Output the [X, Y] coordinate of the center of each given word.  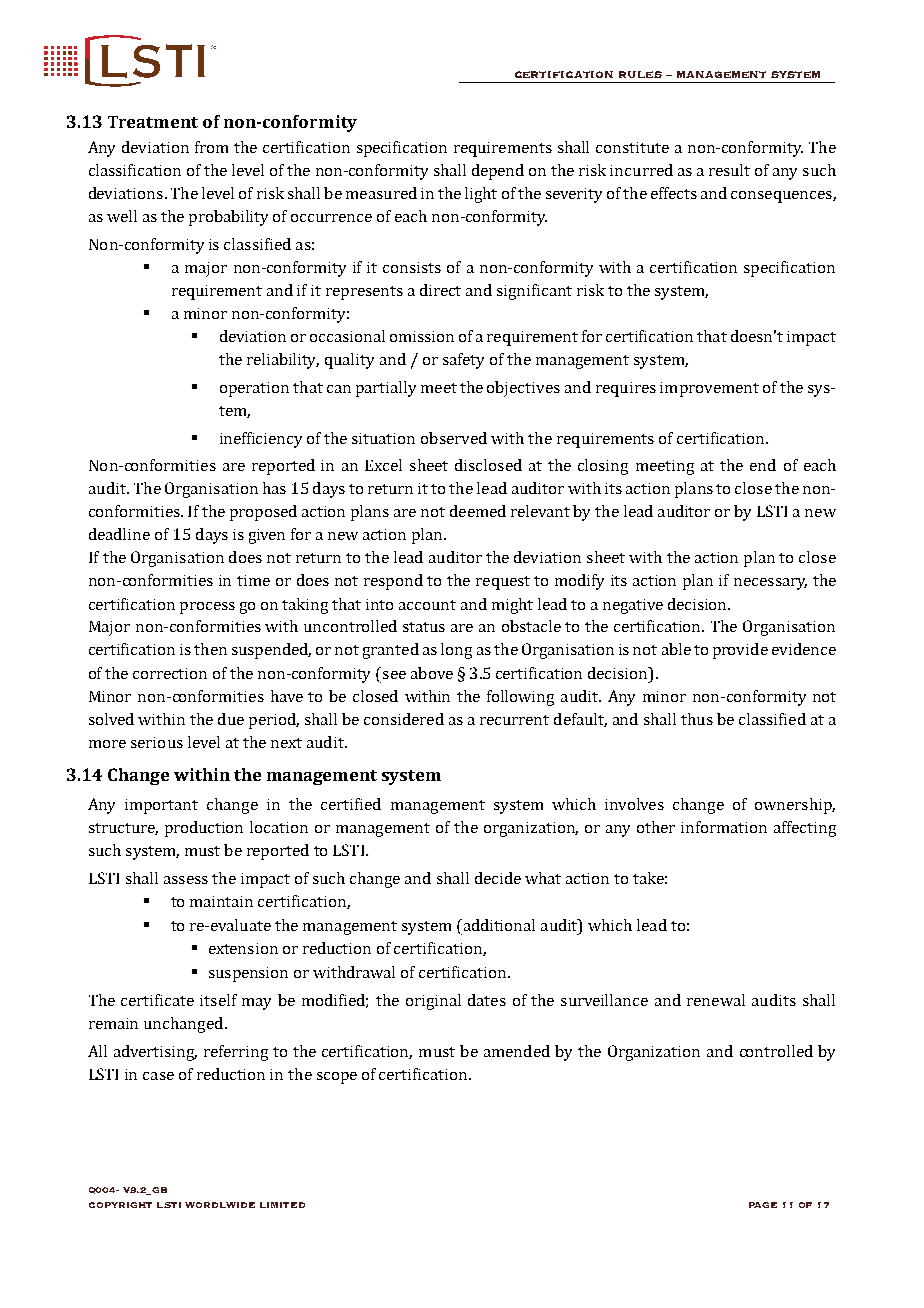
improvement [709, 389]
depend [498, 172]
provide [740, 651]
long [456, 651]
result [729, 170]
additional [498, 925]
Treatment [153, 122]
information [724, 827]
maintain [221, 901]
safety [463, 361]
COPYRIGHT [120, 1205]
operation [254, 389]
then [210, 649]
